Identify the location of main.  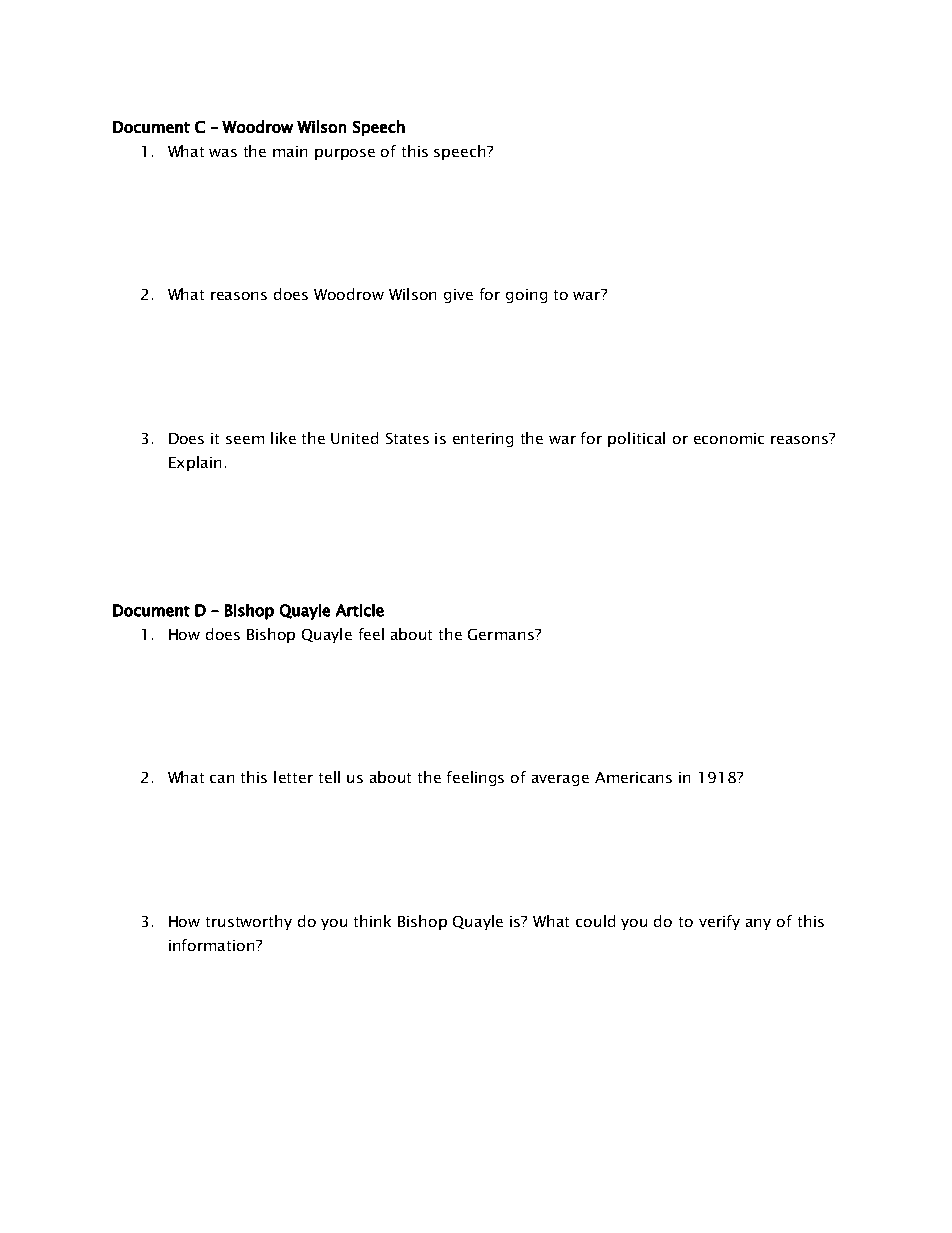
(290, 151).
